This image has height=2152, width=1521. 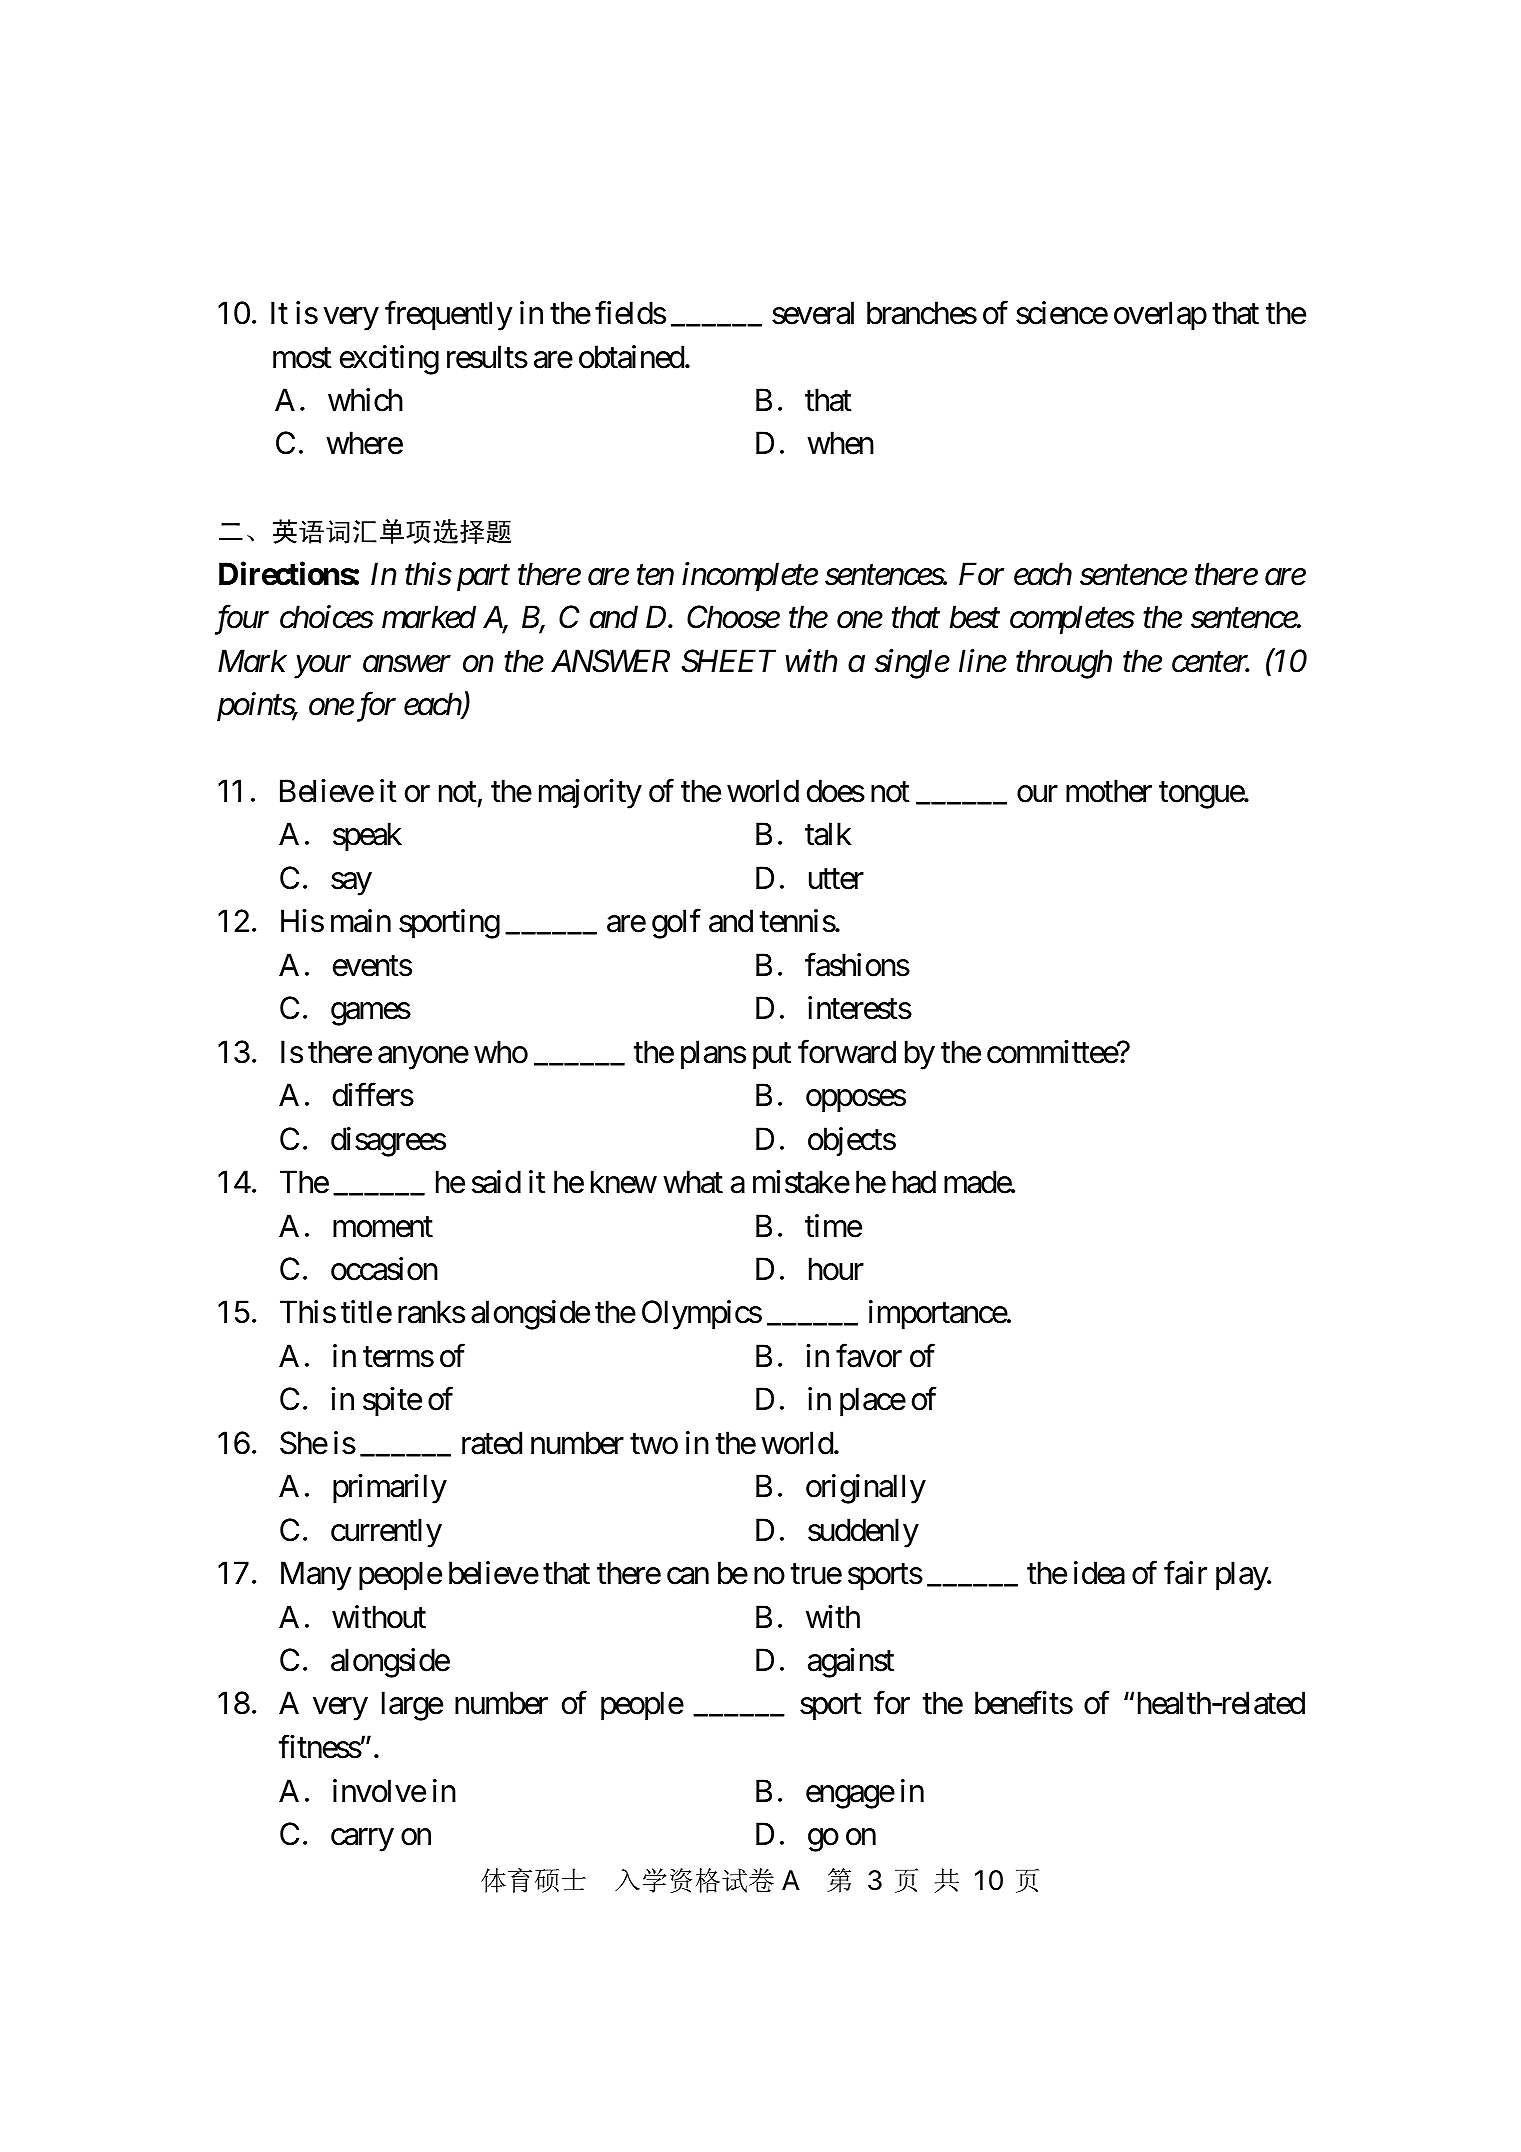 I want to click on what, so click(x=693, y=1182).
